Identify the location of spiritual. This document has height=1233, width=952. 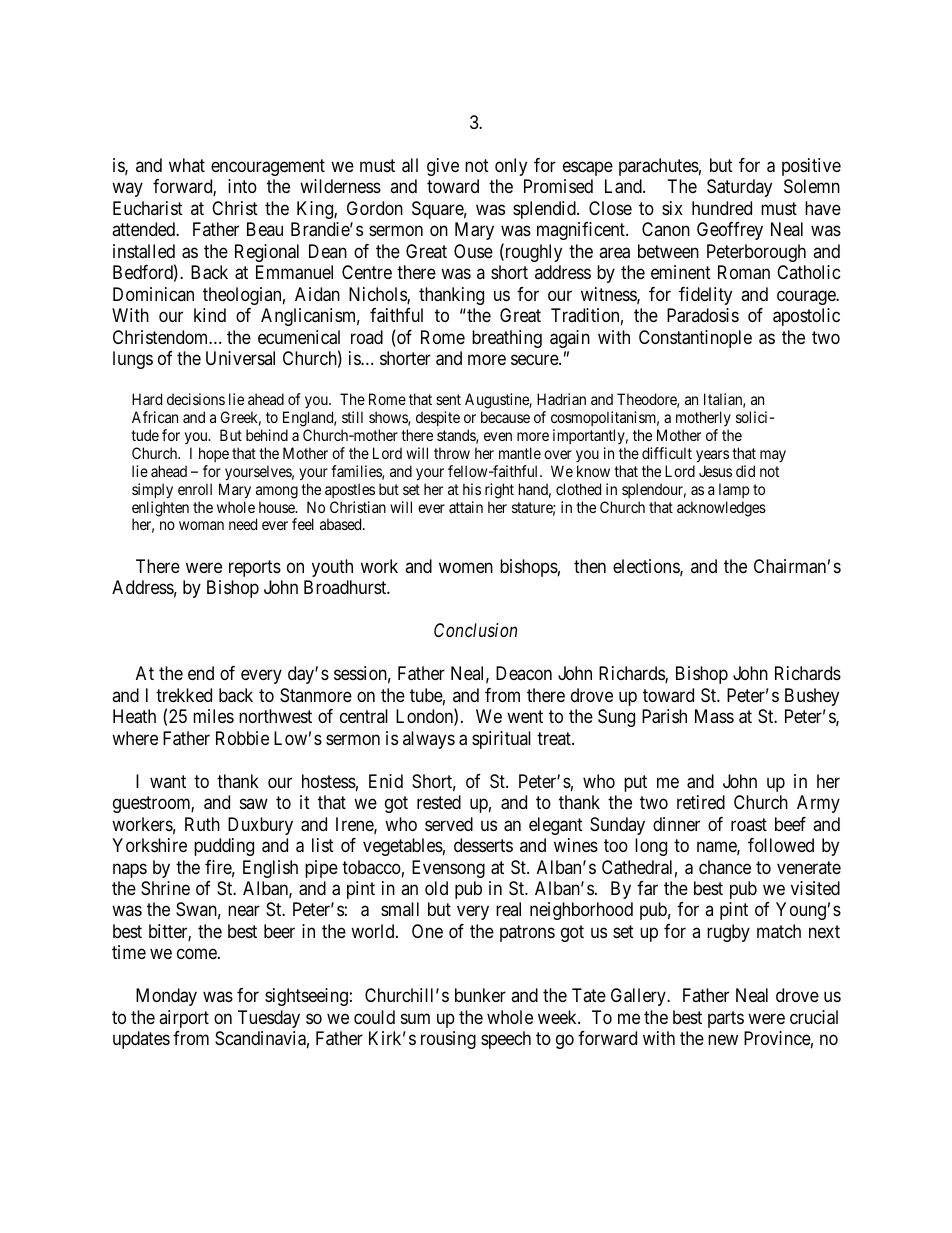
(501, 740).
